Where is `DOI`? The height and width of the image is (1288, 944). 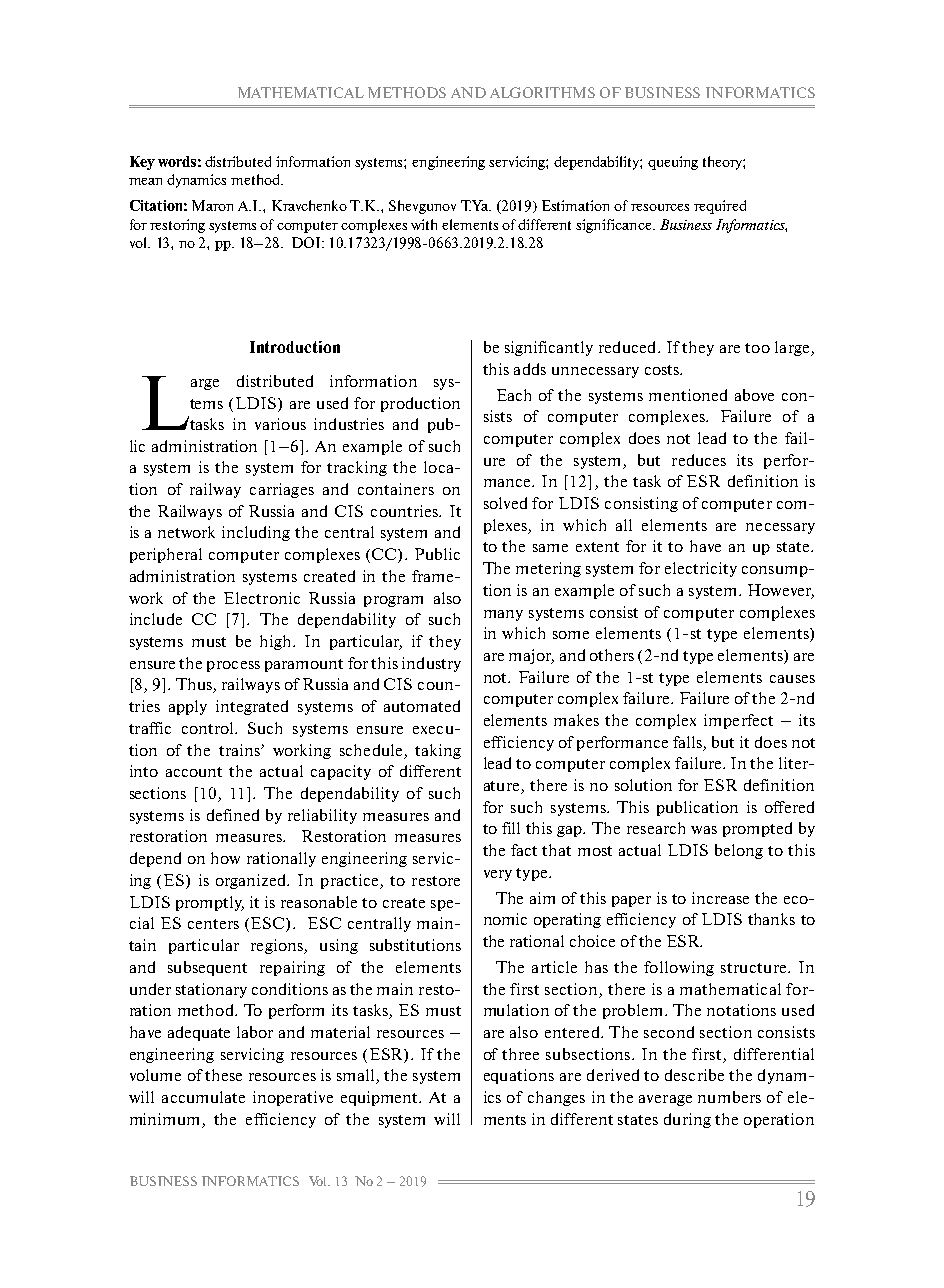 DOI is located at coordinates (307, 242).
